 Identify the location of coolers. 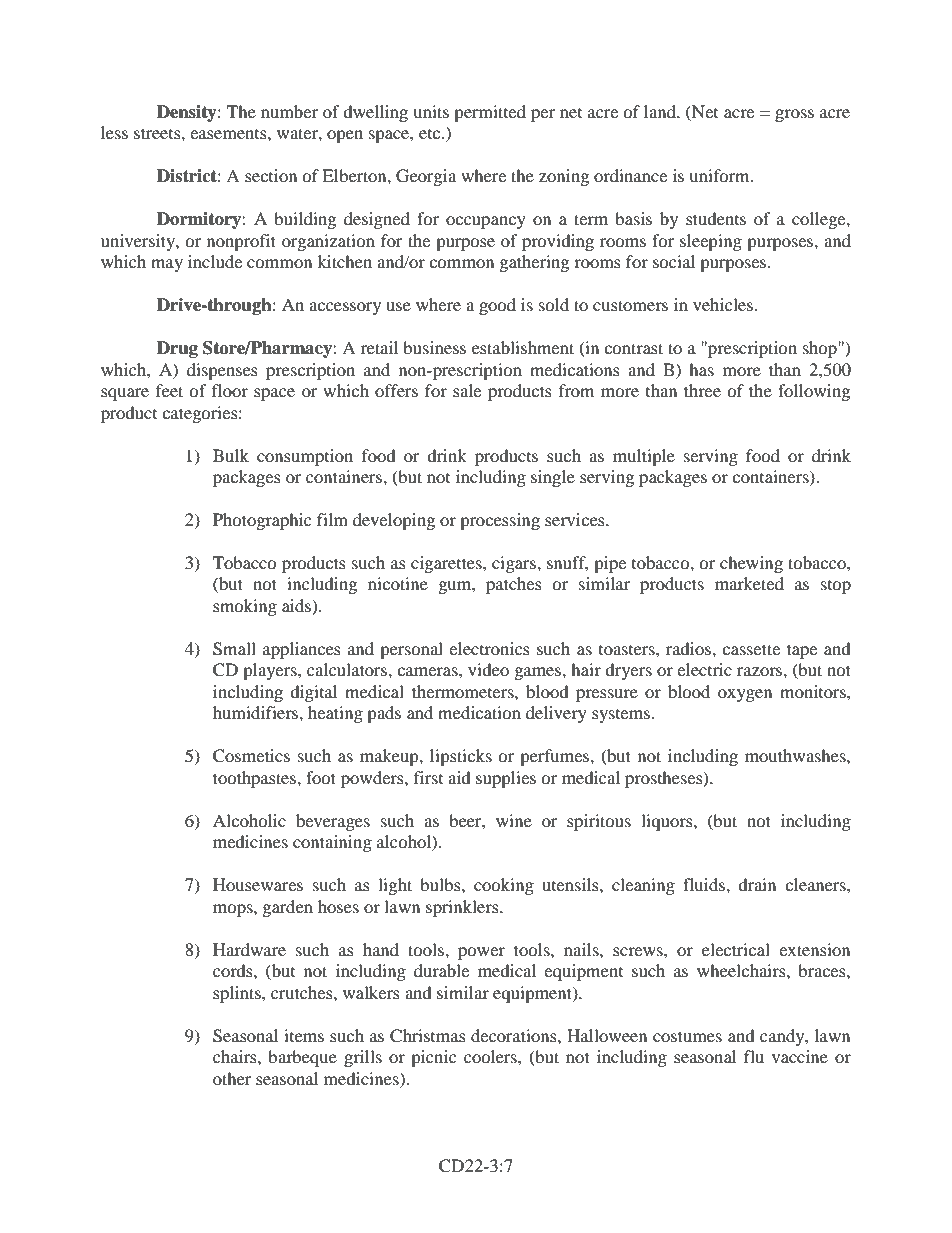
(491, 1056).
